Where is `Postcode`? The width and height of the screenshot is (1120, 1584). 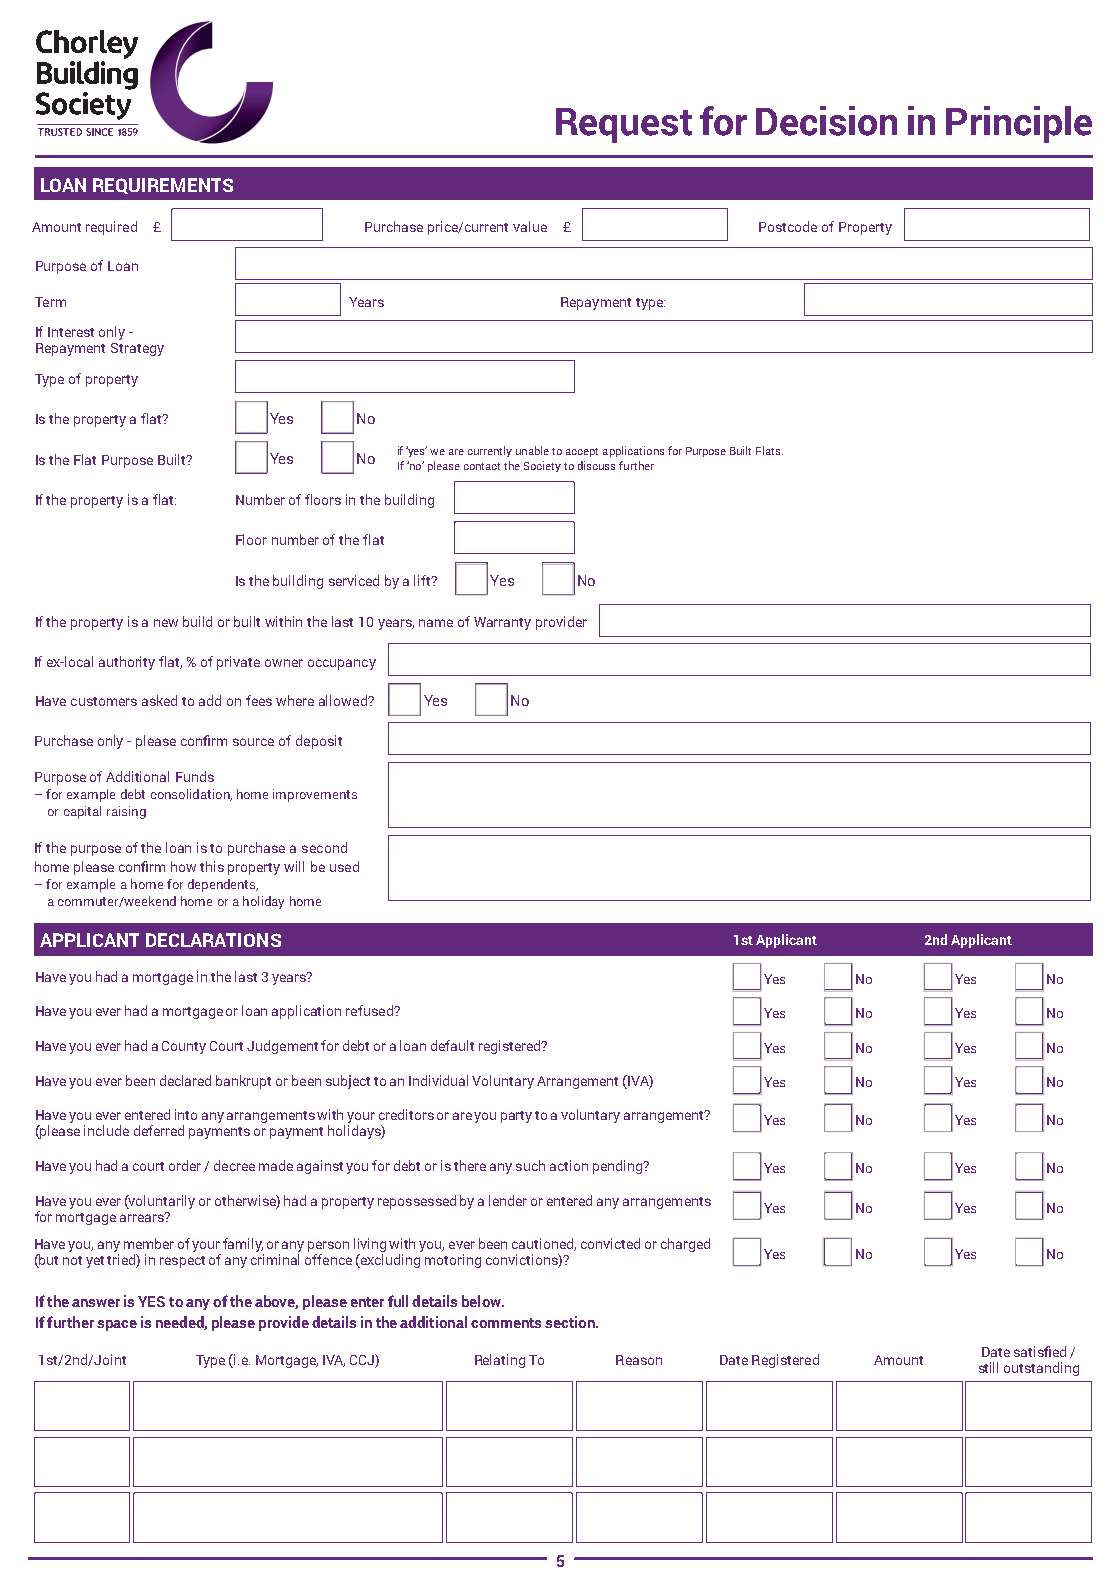 Postcode is located at coordinates (788, 226).
